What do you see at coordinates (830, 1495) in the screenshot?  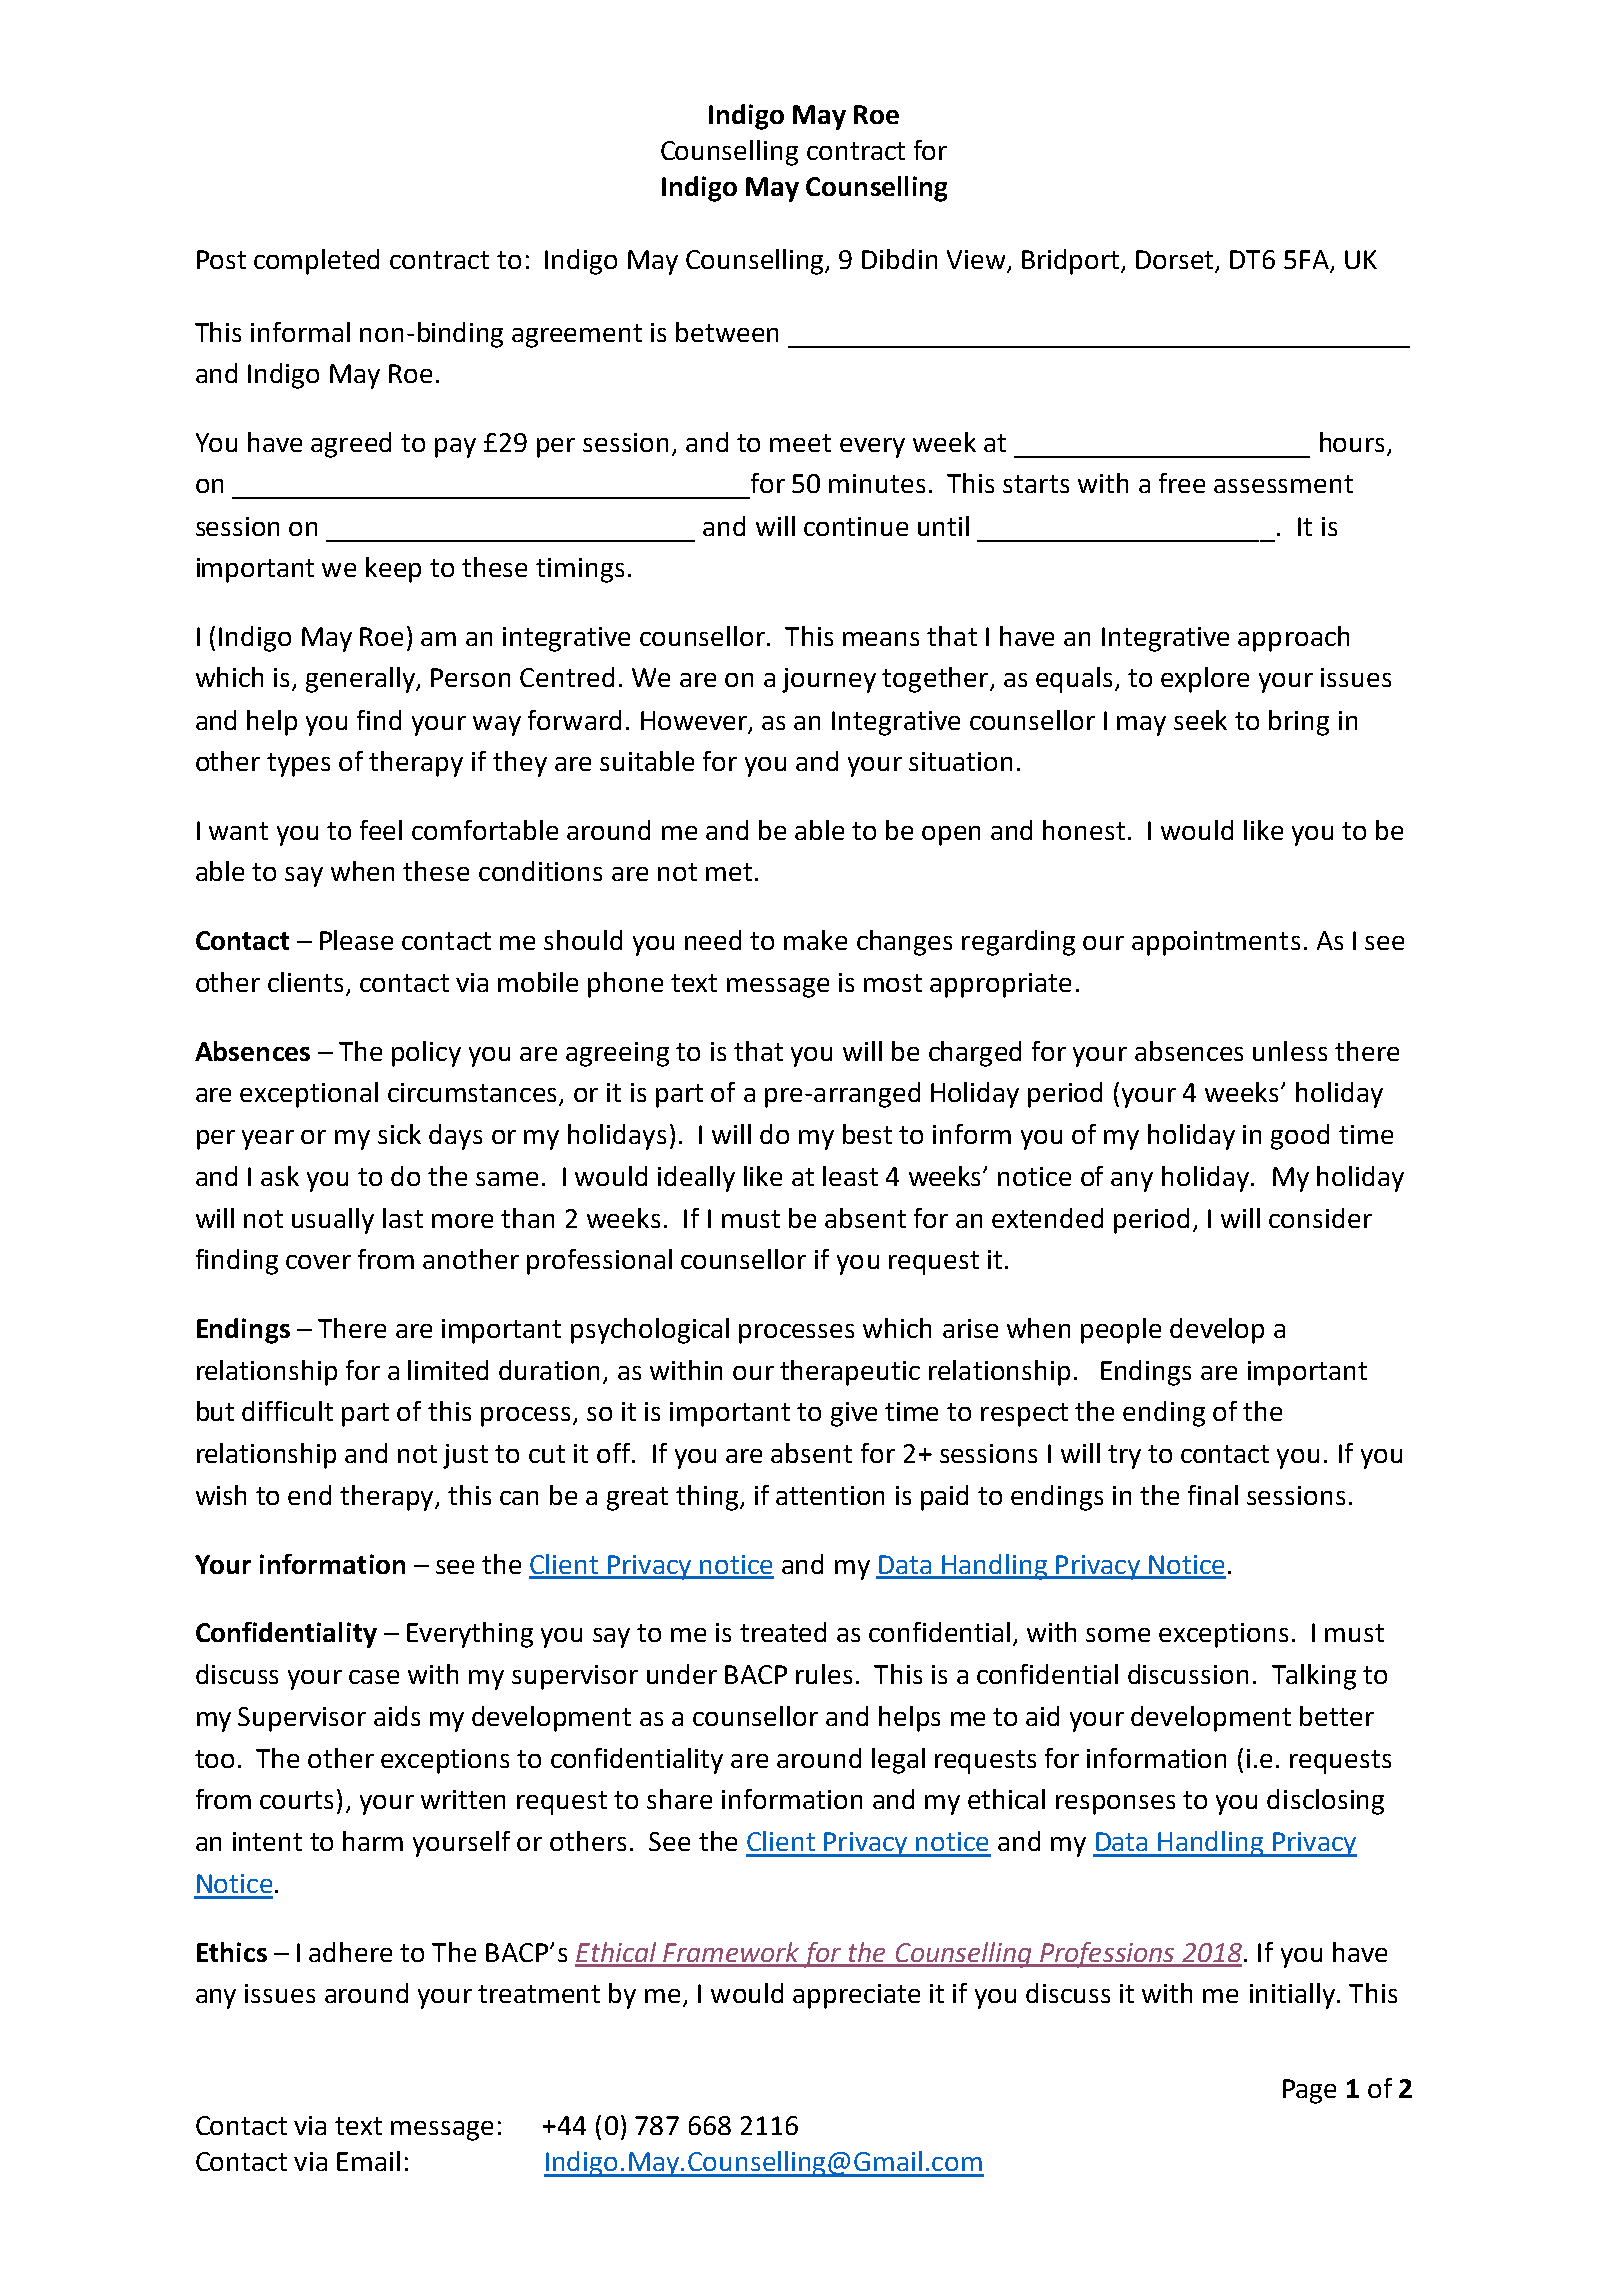 I see `attention` at bounding box center [830, 1495].
